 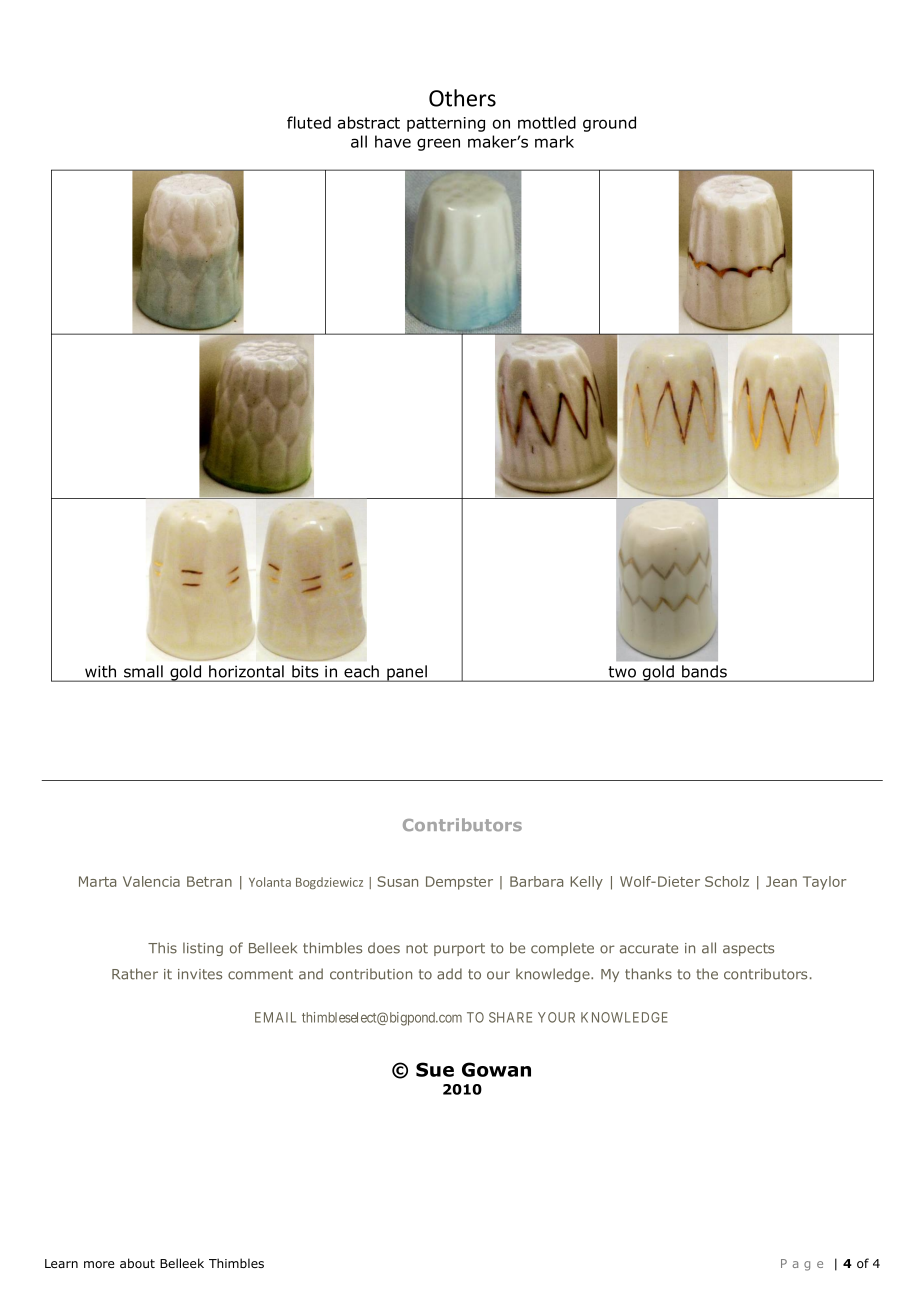 I want to click on patterning, so click(x=446, y=124).
